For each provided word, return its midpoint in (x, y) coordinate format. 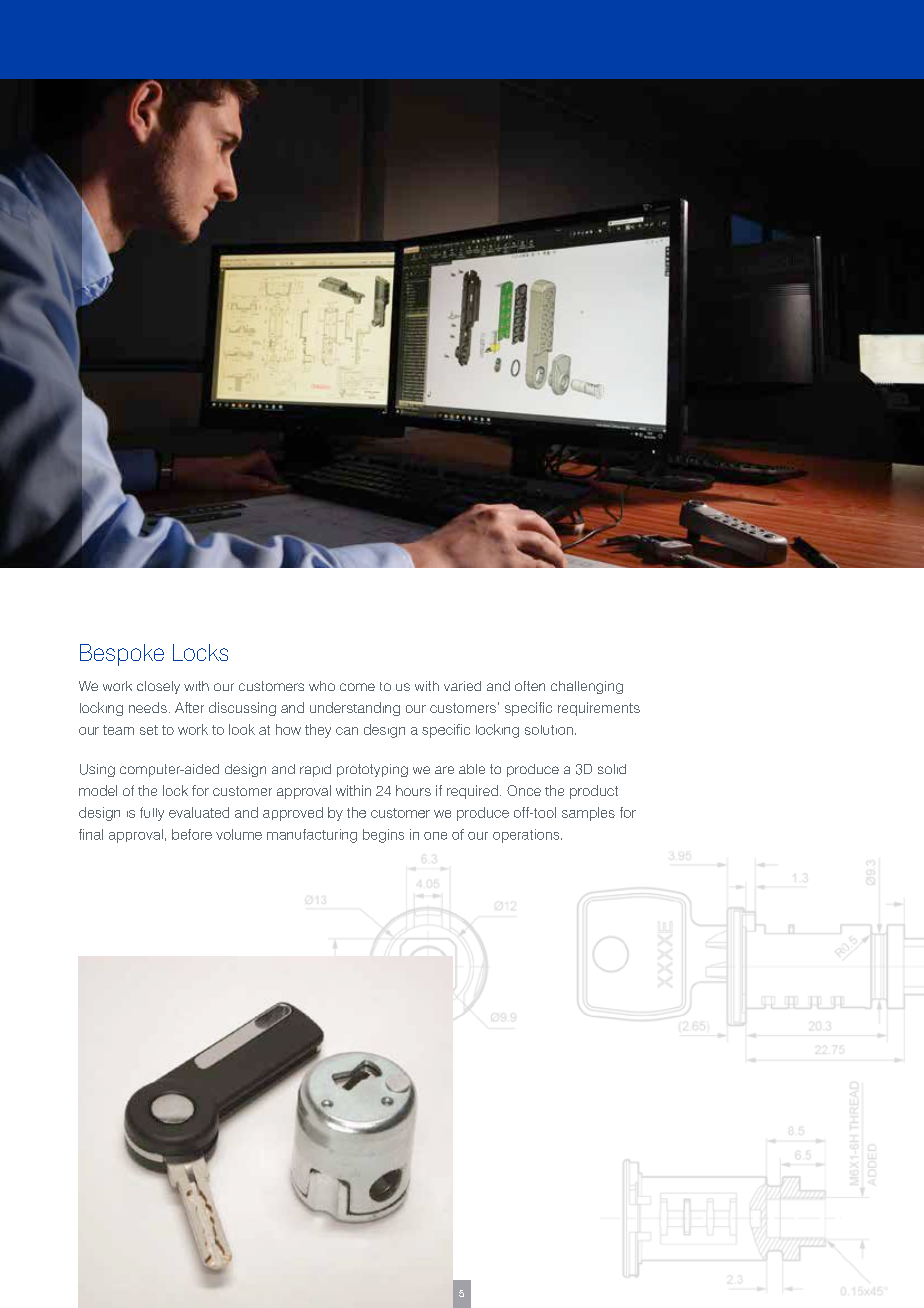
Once (524, 790)
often (530, 686)
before (192, 834)
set (149, 730)
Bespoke (122, 655)
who (322, 686)
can (347, 731)
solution (549, 730)
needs (148, 707)
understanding (355, 709)
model (98, 790)
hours (413, 790)
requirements (599, 709)
